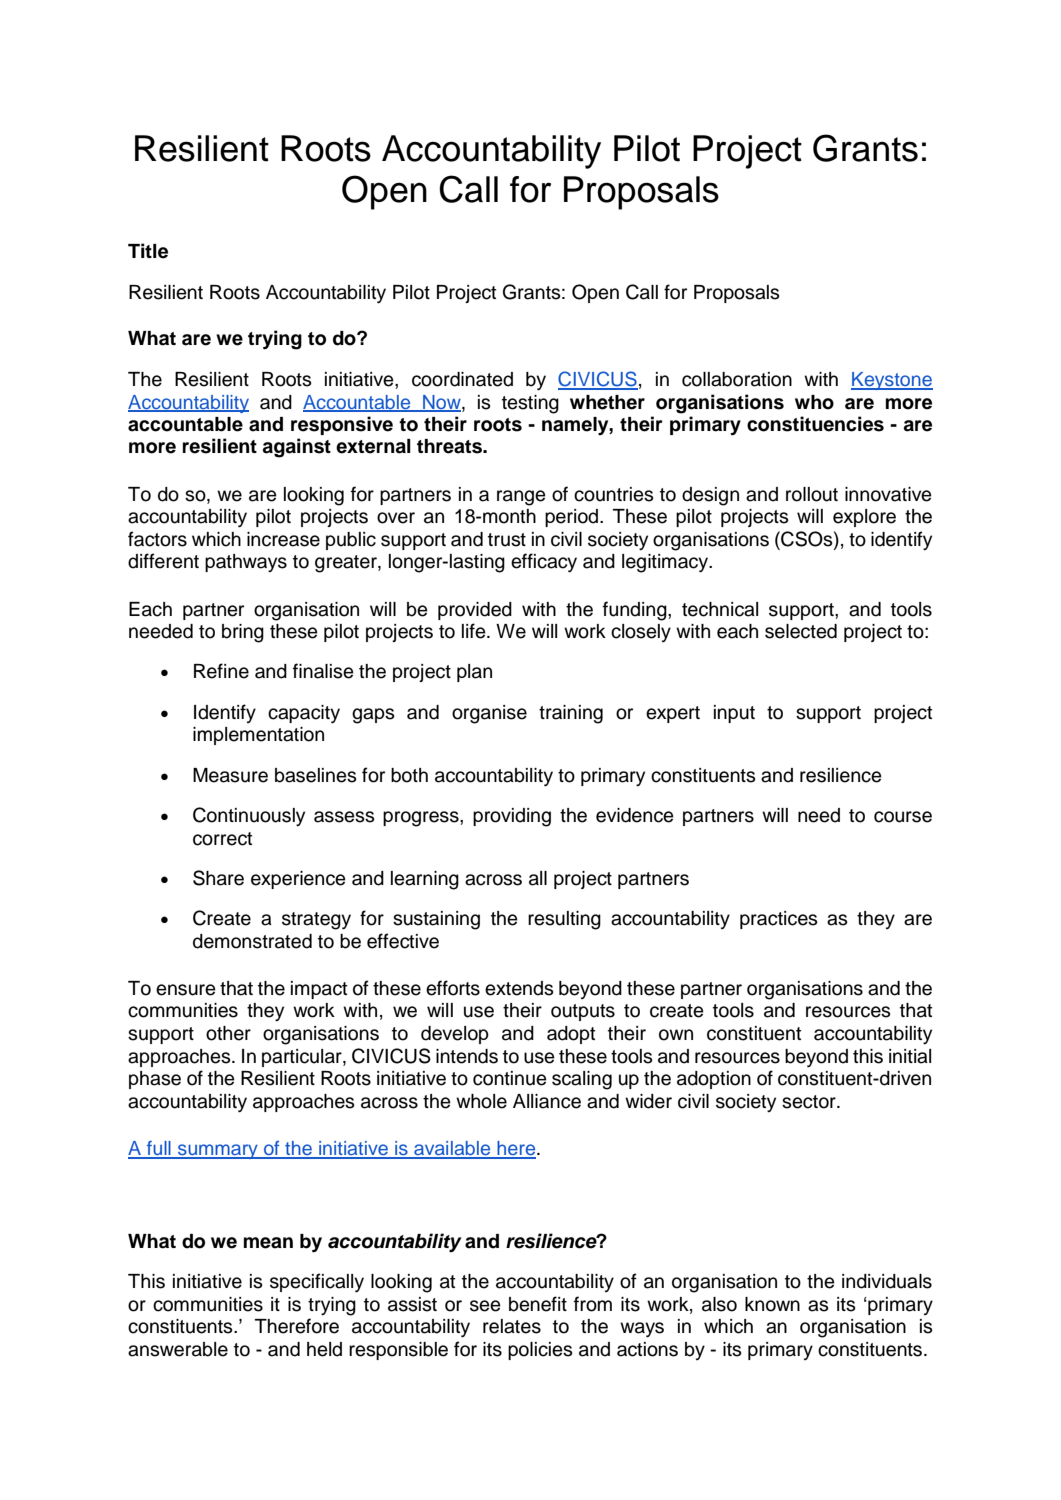 The height and width of the image is (1500, 1061). I want to click on Keystone, so click(892, 381).
